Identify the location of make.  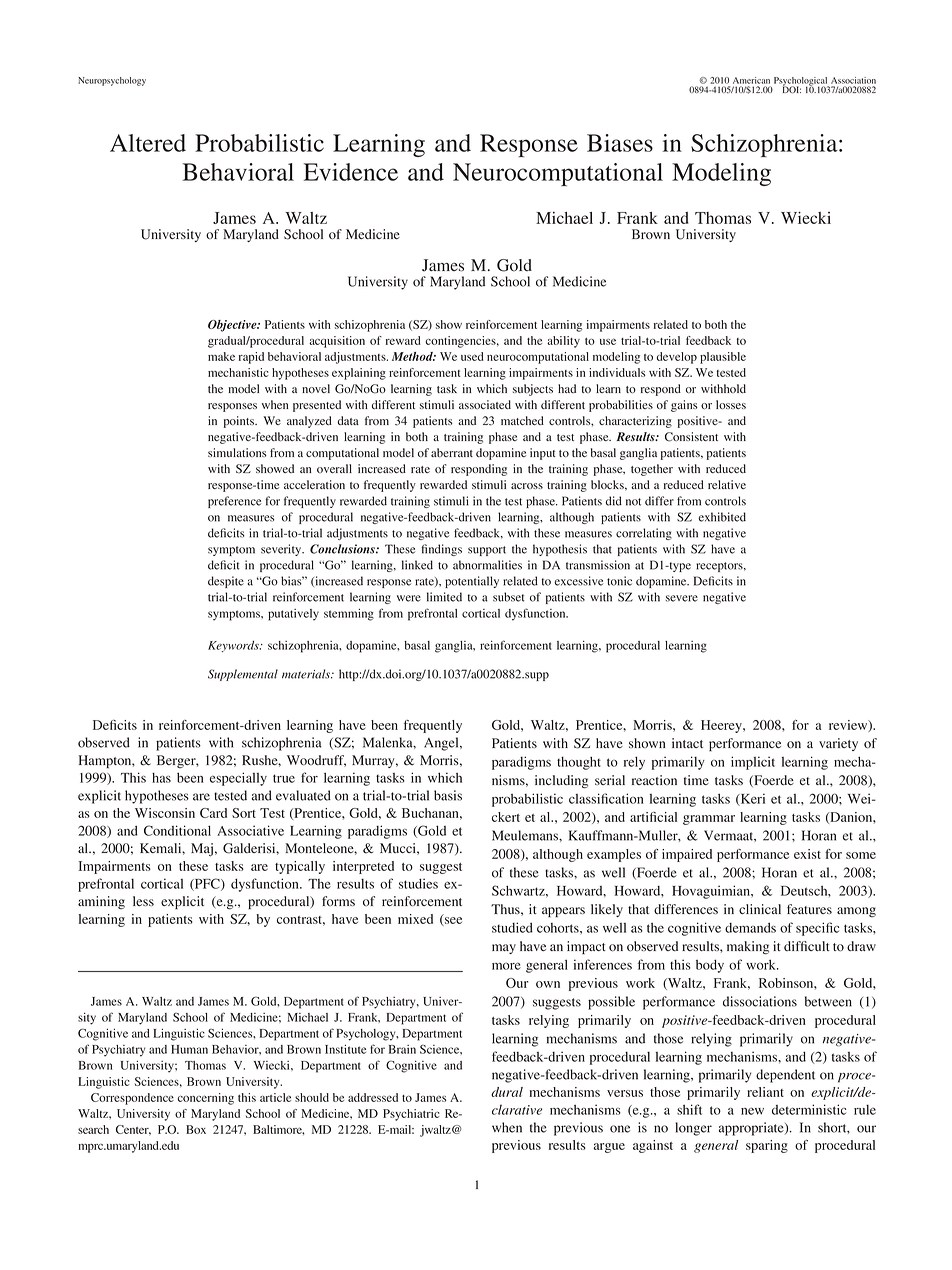
(221, 356).
